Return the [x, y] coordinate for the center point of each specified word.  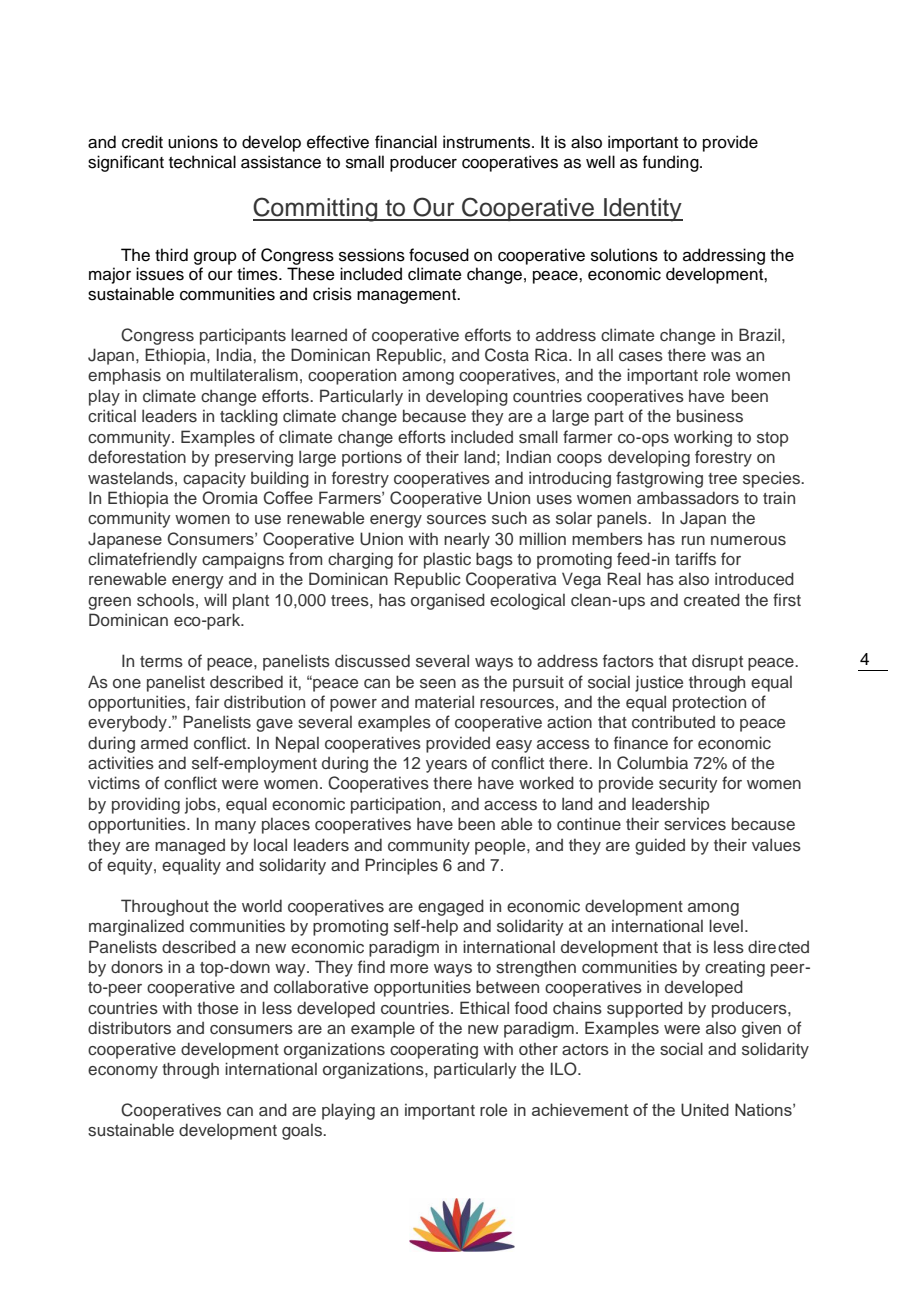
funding [672, 163]
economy [123, 1072]
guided [660, 847]
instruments [488, 142]
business [710, 416]
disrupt [717, 662]
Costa [507, 355]
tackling [249, 418]
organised [448, 601]
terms [161, 662]
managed [190, 847]
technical [202, 162]
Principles [401, 866]
